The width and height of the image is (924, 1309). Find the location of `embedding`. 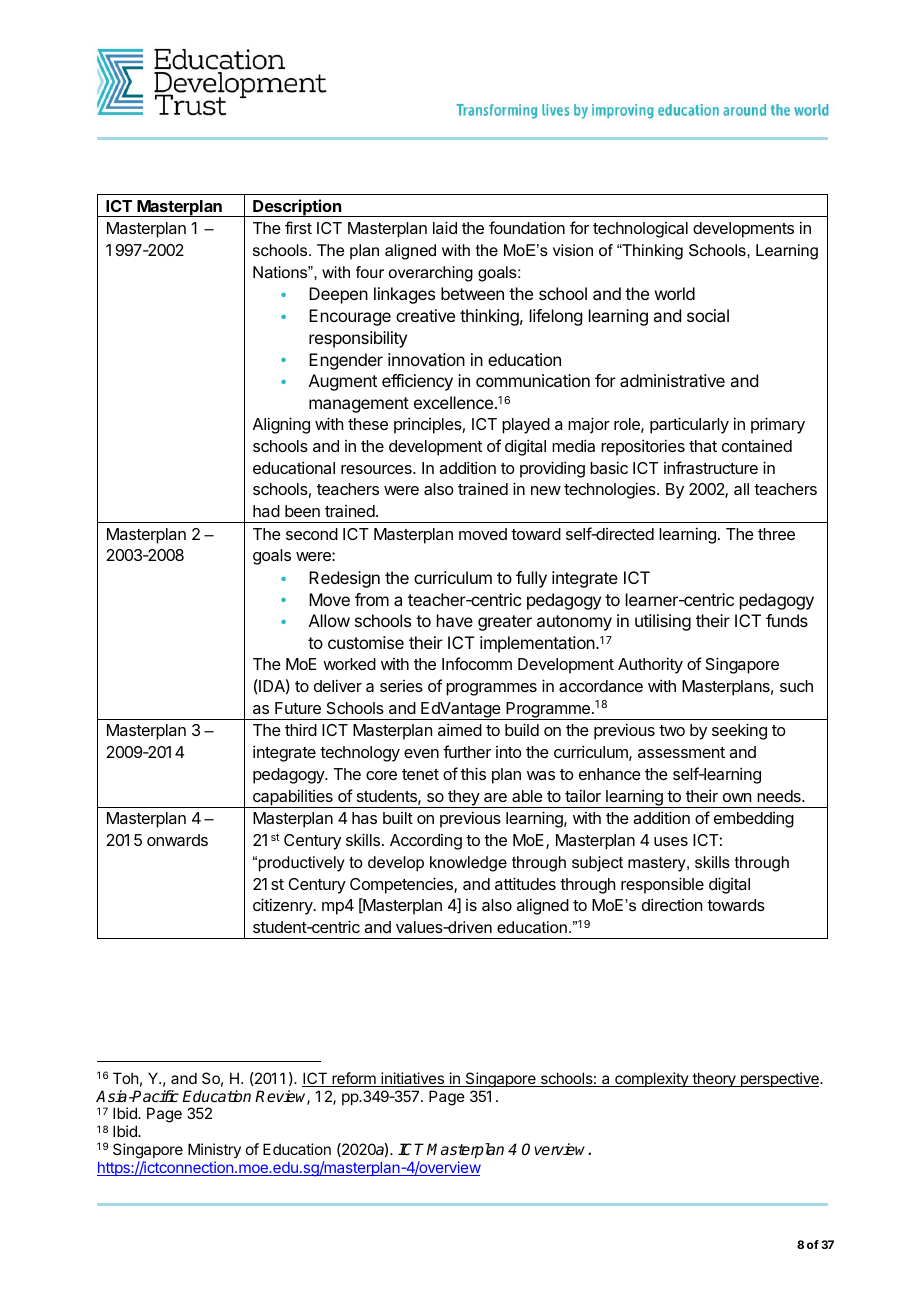

embedding is located at coordinates (754, 820).
